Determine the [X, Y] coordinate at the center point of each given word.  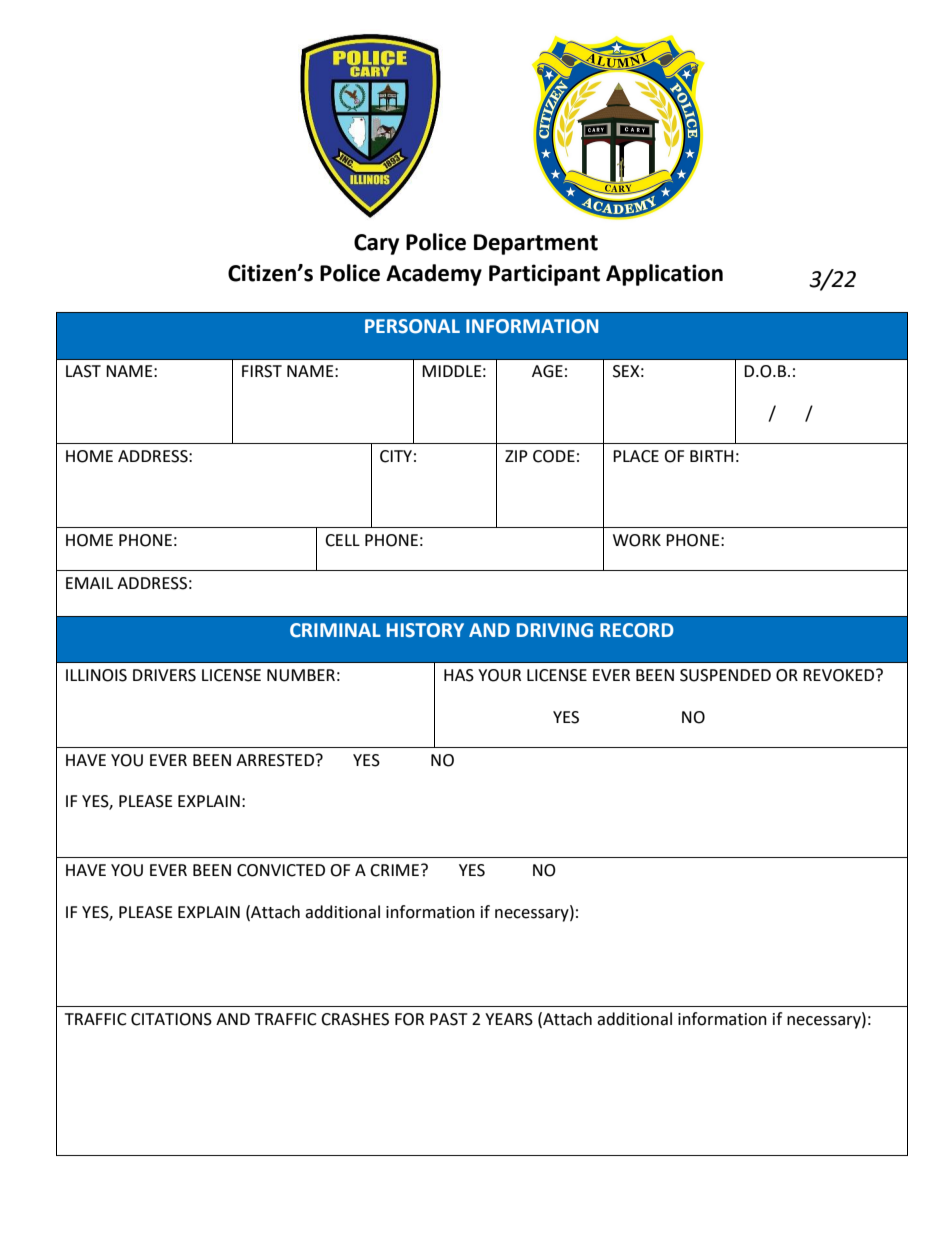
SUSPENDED [725, 675]
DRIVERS [164, 675]
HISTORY [425, 630]
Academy [434, 275]
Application [664, 275]
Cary [376, 244]
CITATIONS [171, 1019]
